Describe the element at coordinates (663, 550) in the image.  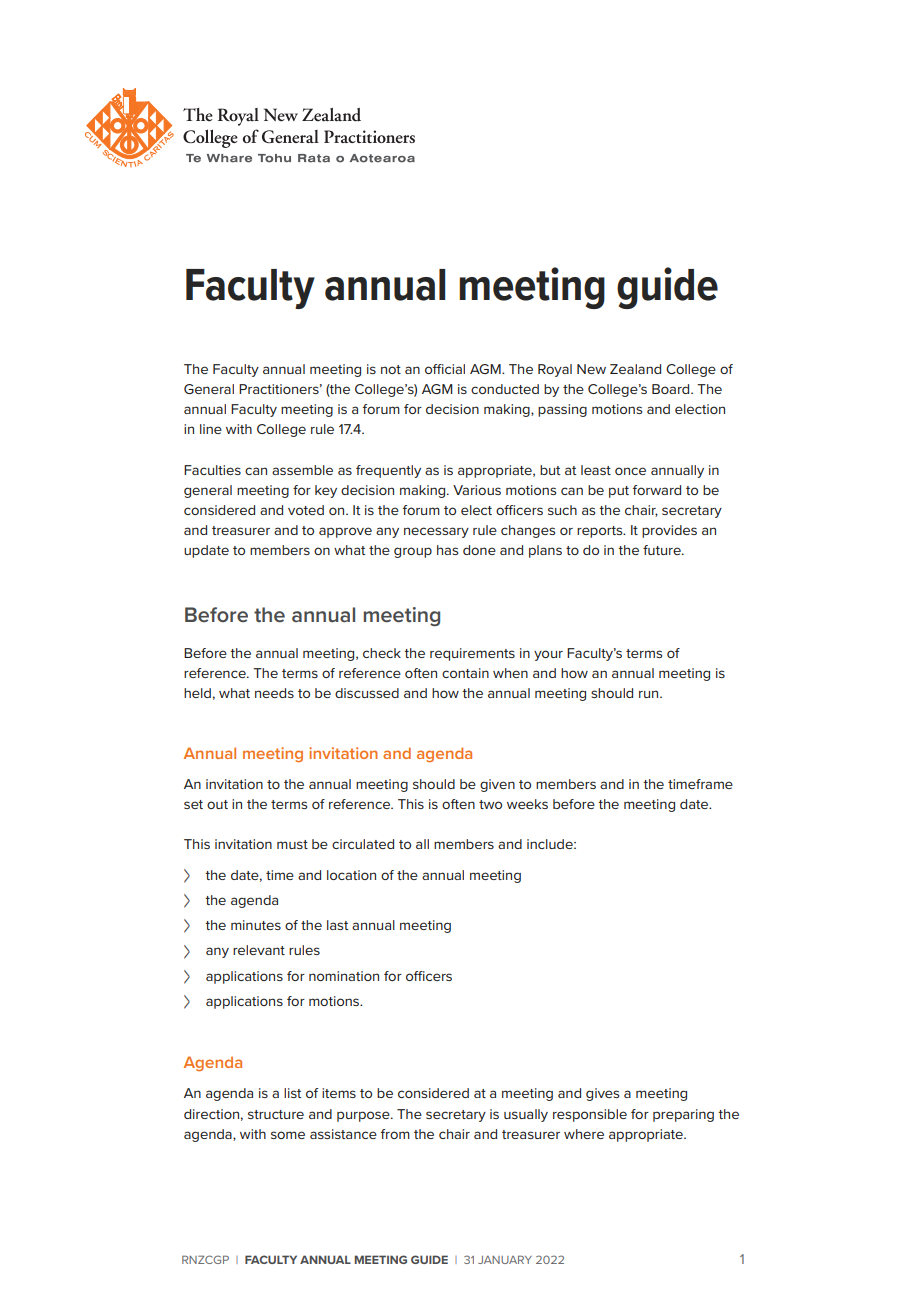
I see `future` at that location.
